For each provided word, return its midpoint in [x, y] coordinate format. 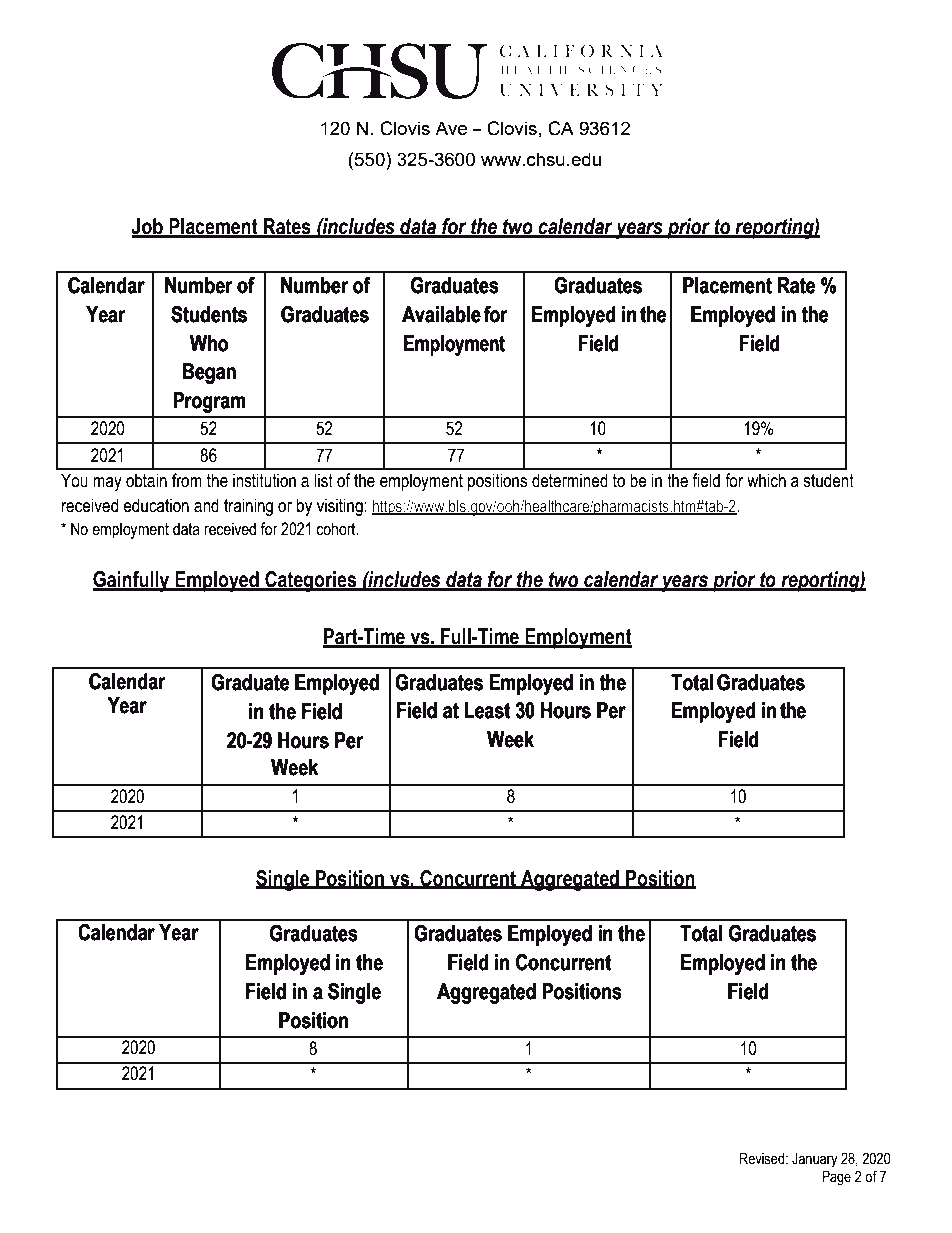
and [206, 505]
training [248, 507]
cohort [337, 529]
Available [441, 314]
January [815, 1160]
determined [570, 480]
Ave [451, 128]
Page [836, 1178]
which [766, 480]
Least [487, 710]
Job [148, 227]
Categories [311, 581]
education [156, 505]
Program [209, 402]
